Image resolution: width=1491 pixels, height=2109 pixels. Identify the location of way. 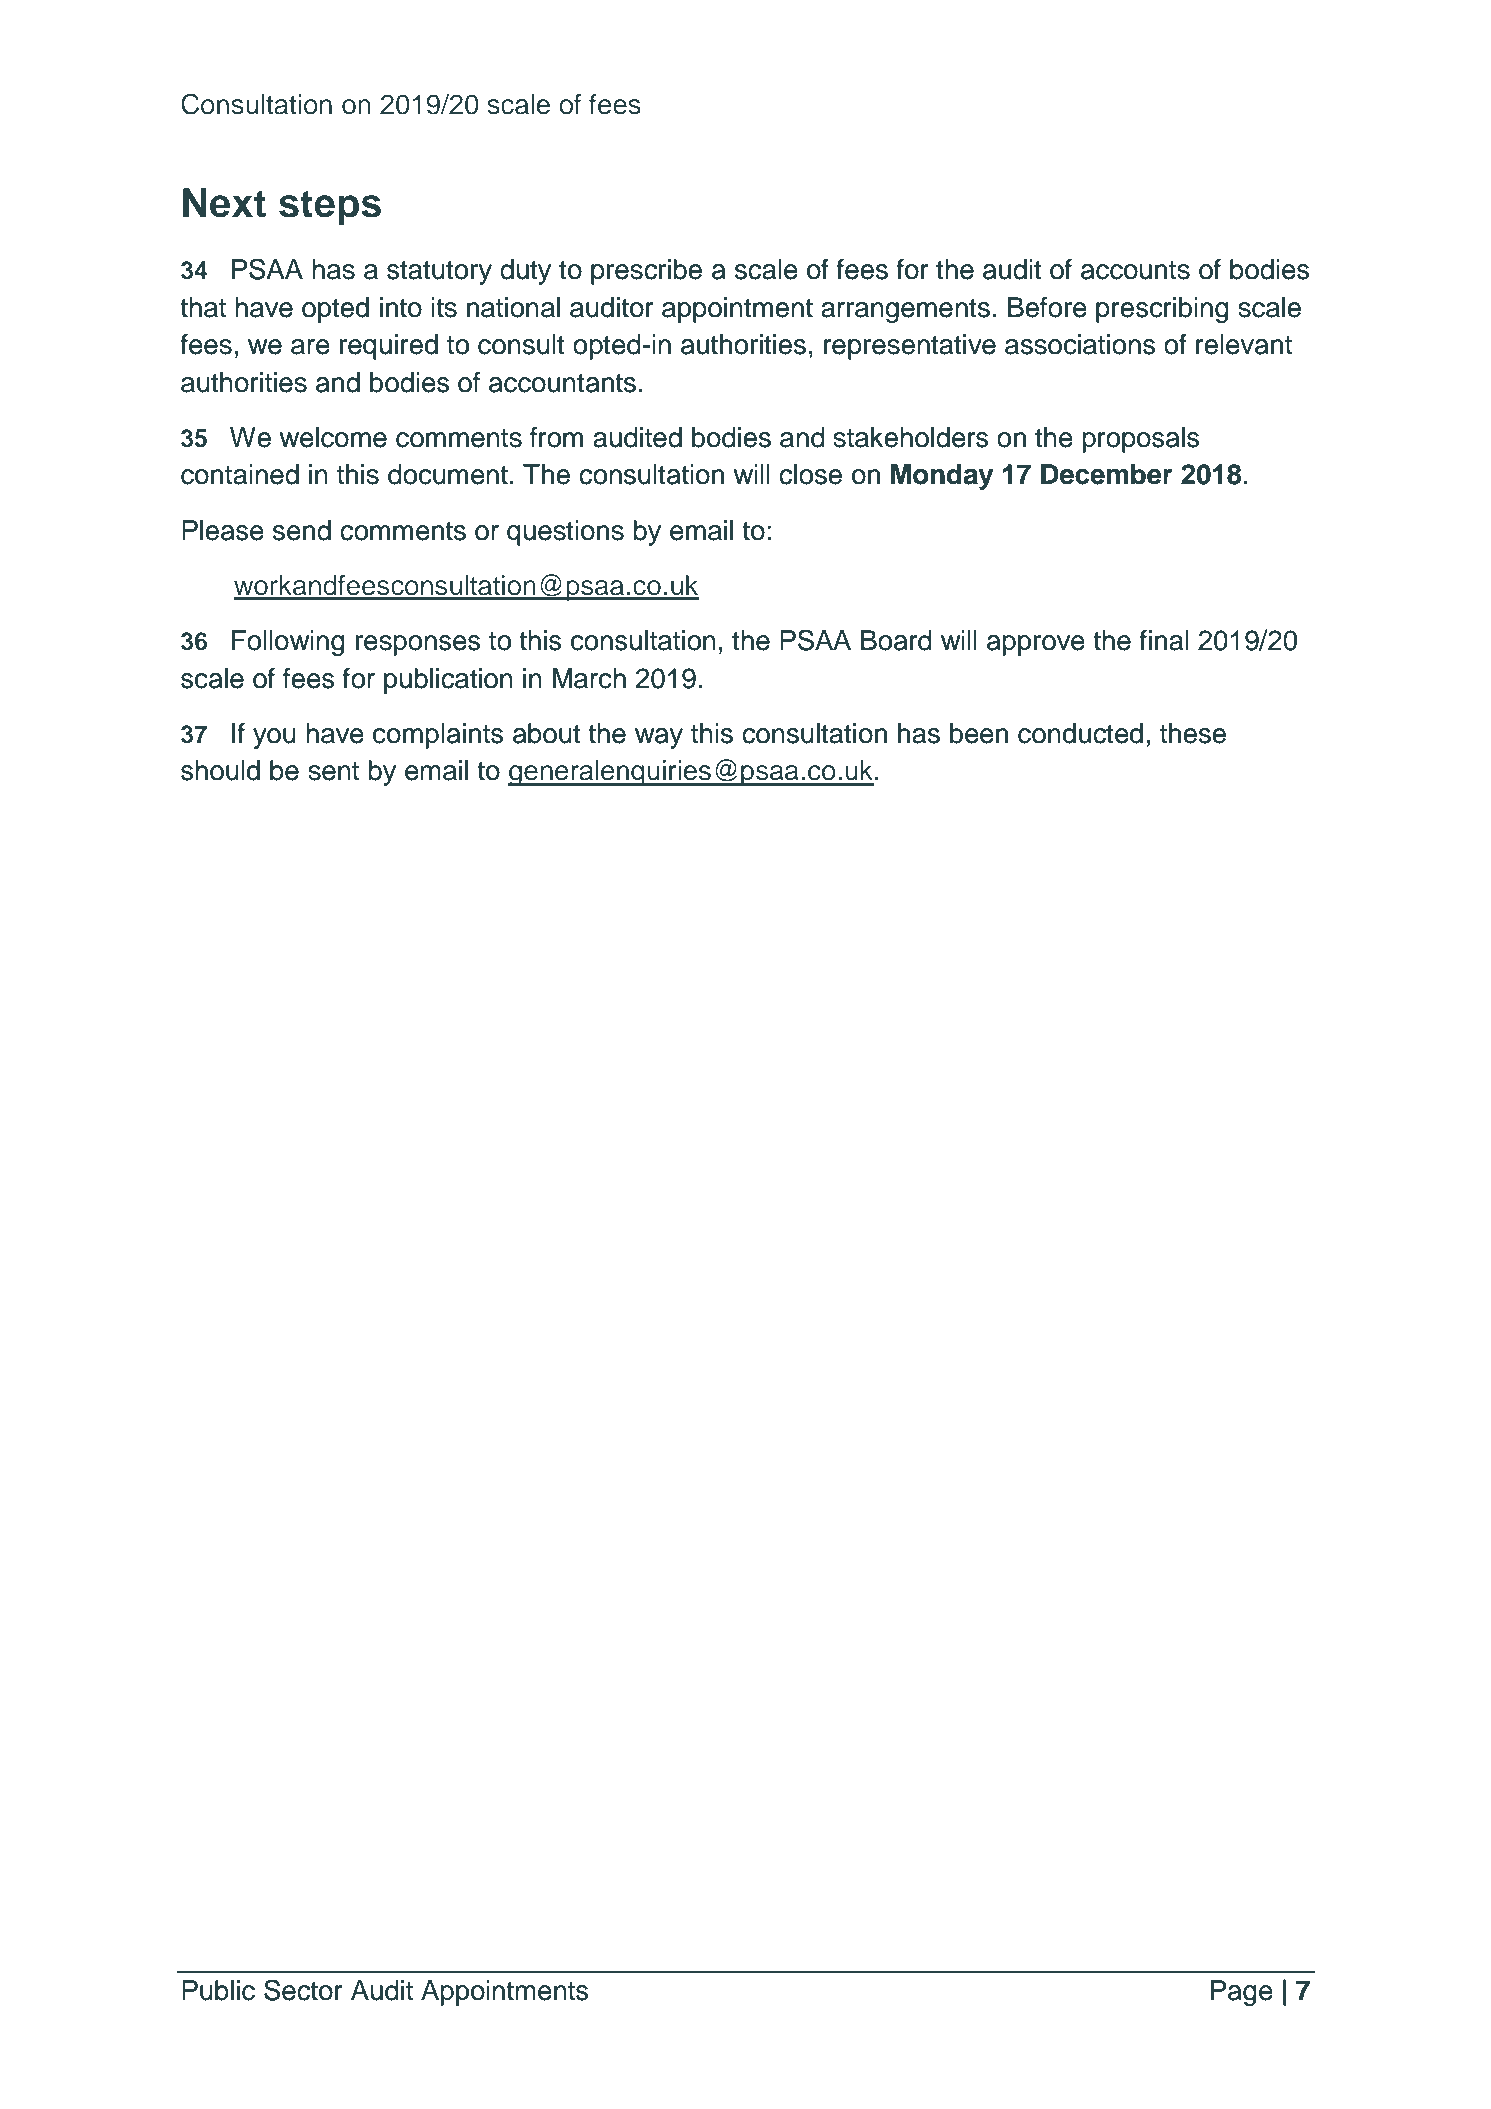
(659, 738).
